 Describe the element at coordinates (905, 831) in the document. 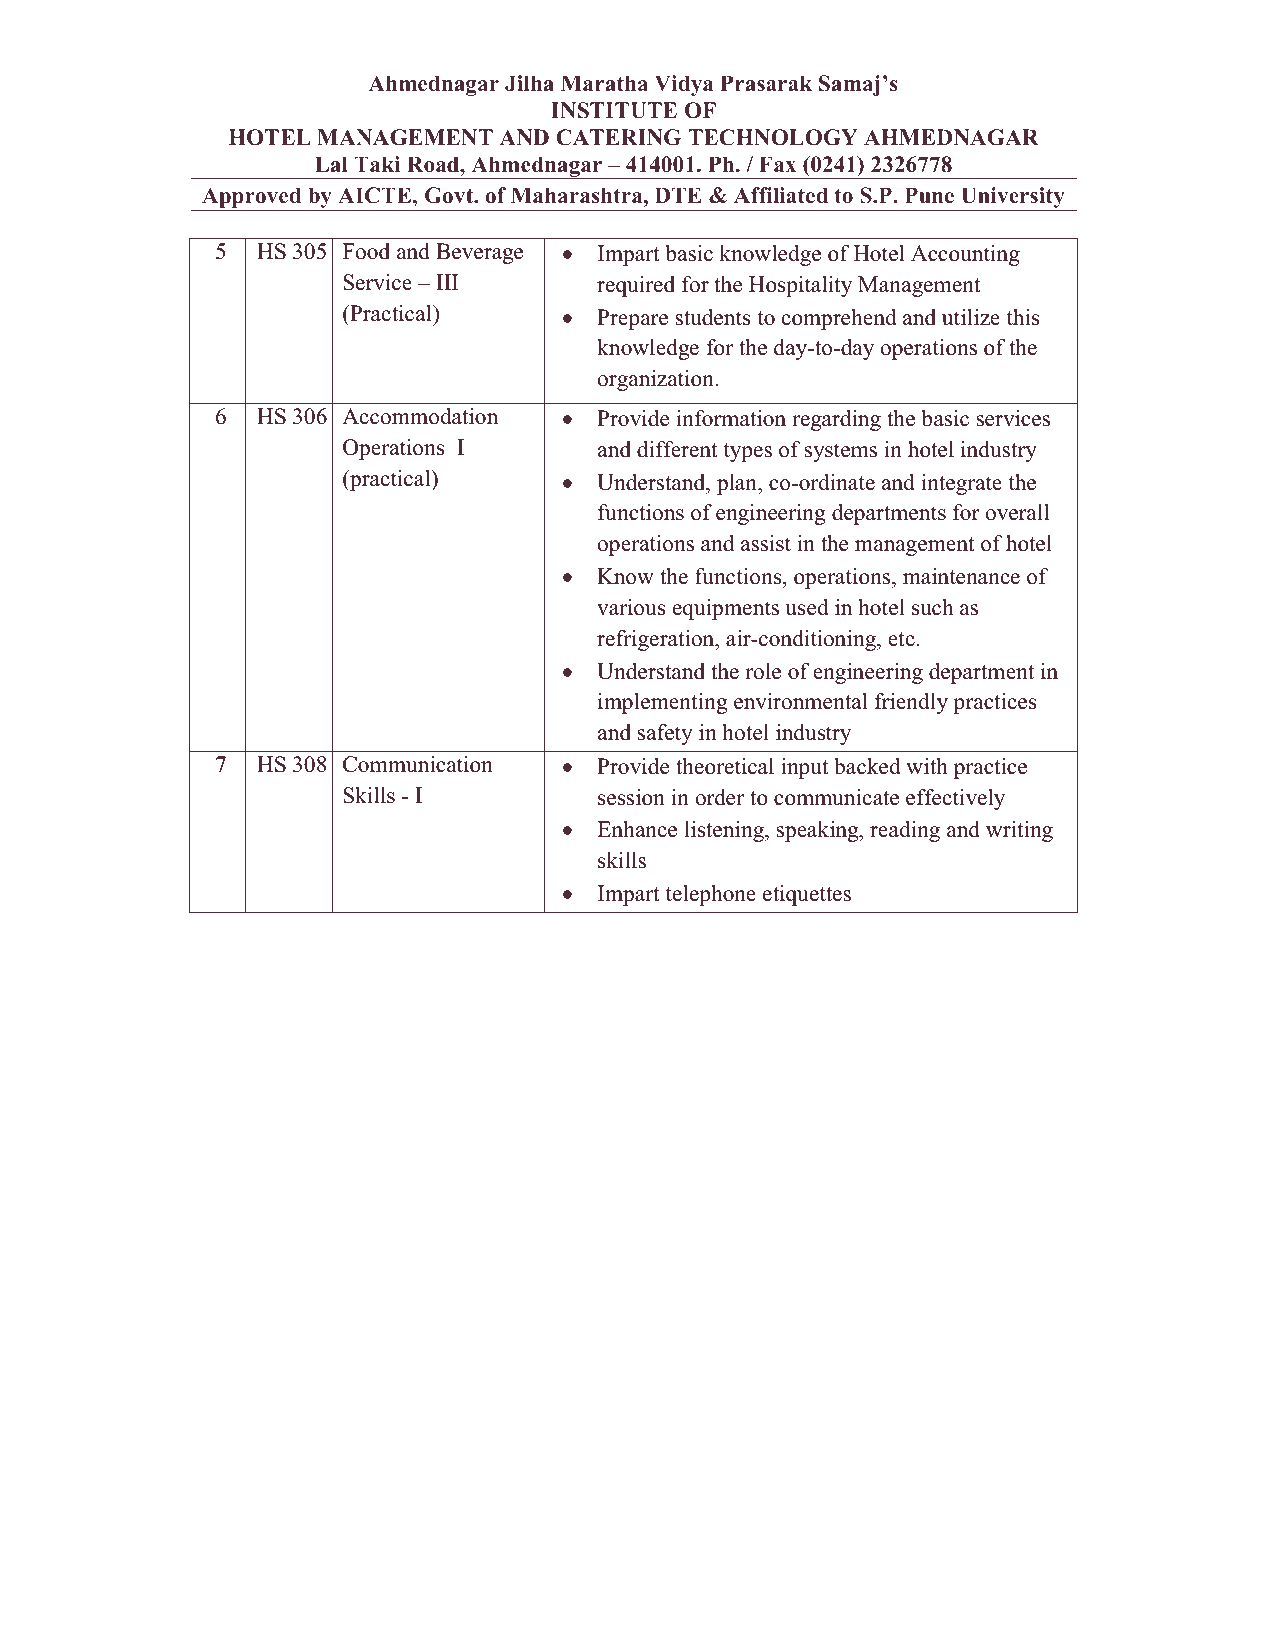

I see `reading` at that location.
